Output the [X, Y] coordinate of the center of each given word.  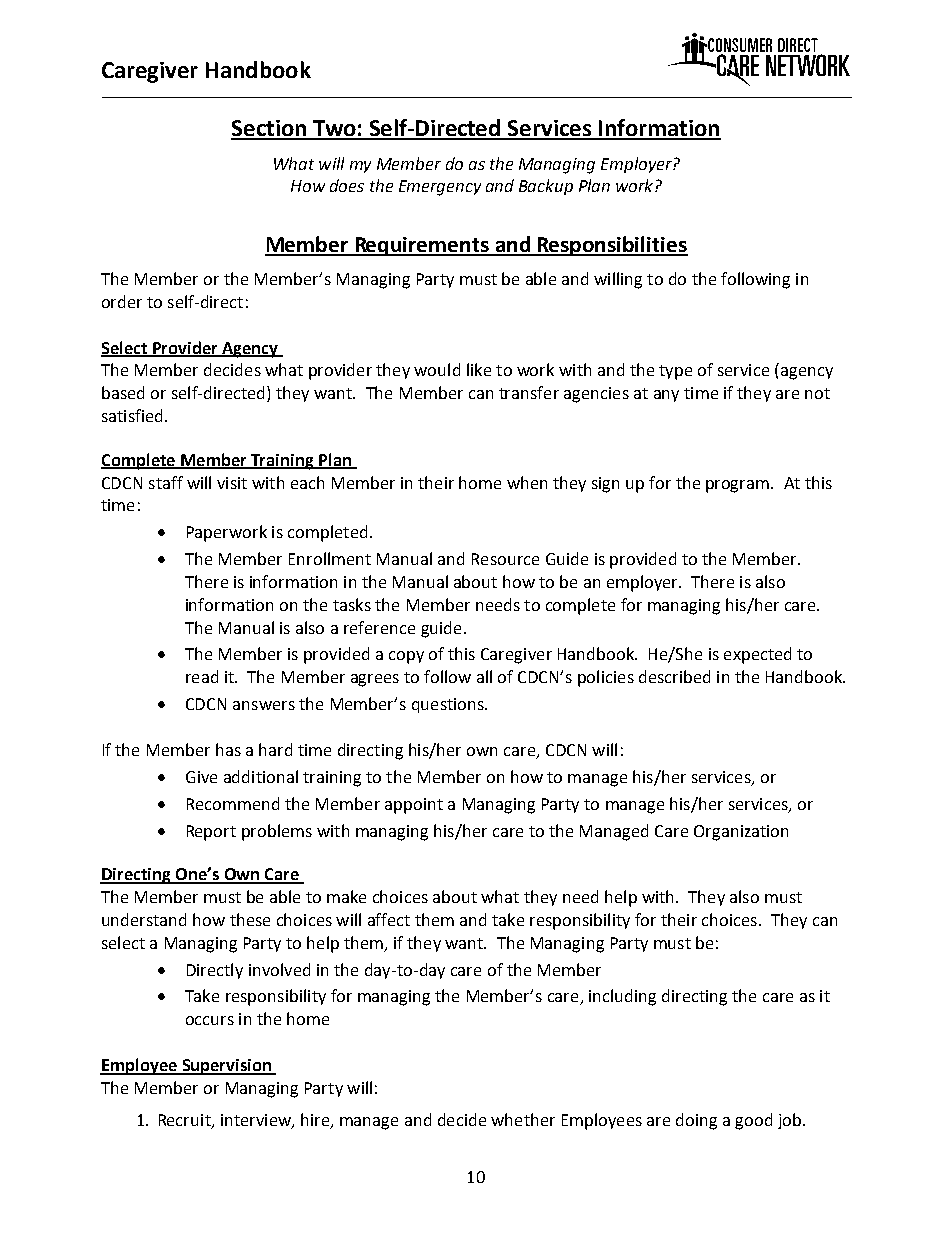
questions [449, 705]
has [228, 749]
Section [270, 129]
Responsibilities [611, 246]
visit [232, 483]
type [675, 372]
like [479, 369]
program [739, 486]
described [674, 676]
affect [389, 919]
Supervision [226, 1067]
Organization [741, 833]
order [122, 301]
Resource [505, 559]
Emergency [440, 188]
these [250, 919]
